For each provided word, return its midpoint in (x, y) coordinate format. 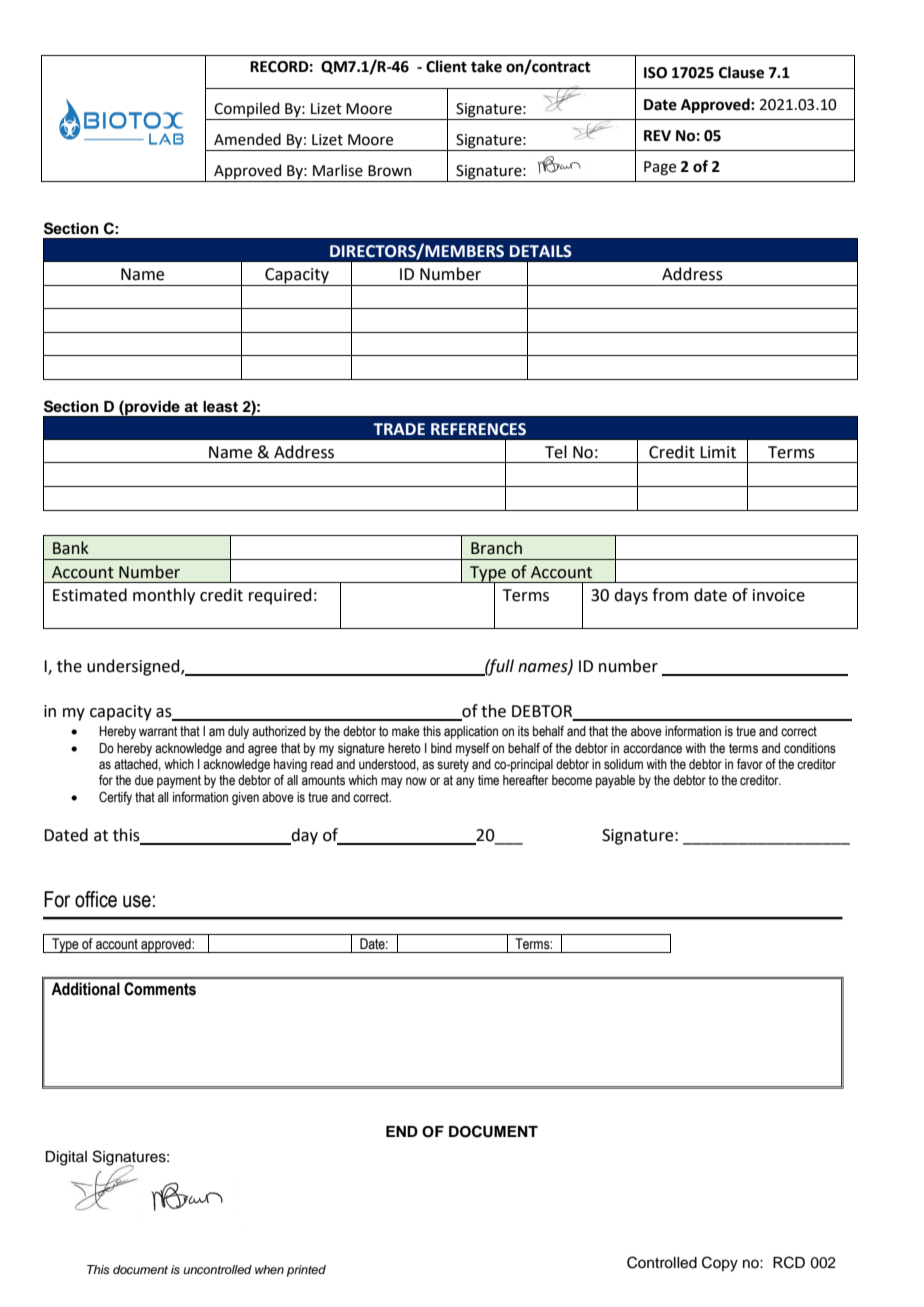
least (220, 407)
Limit (718, 452)
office (96, 899)
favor (750, 764)
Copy (720, 1264)
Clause (741, 72)
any (465, 782)
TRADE (399, 429)
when (269, 1269)
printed (306, 1271)
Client (446, 66)
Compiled (247, 111)
